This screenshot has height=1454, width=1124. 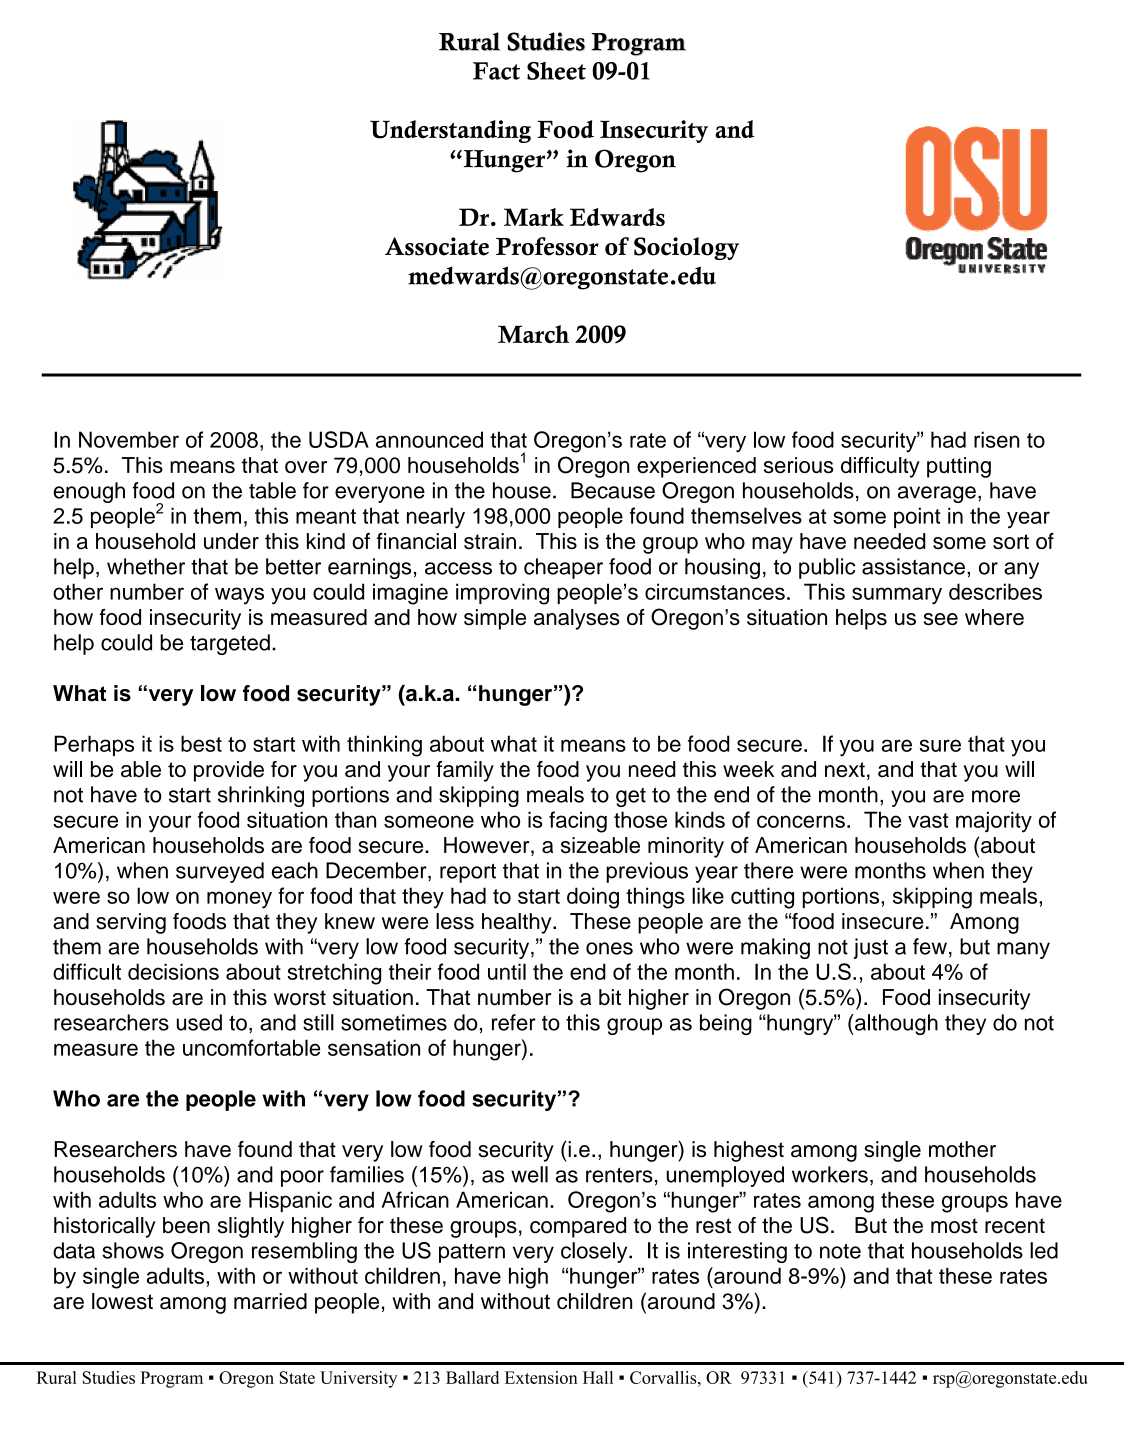 I want to click on Because, so click(x=613, y=490).
